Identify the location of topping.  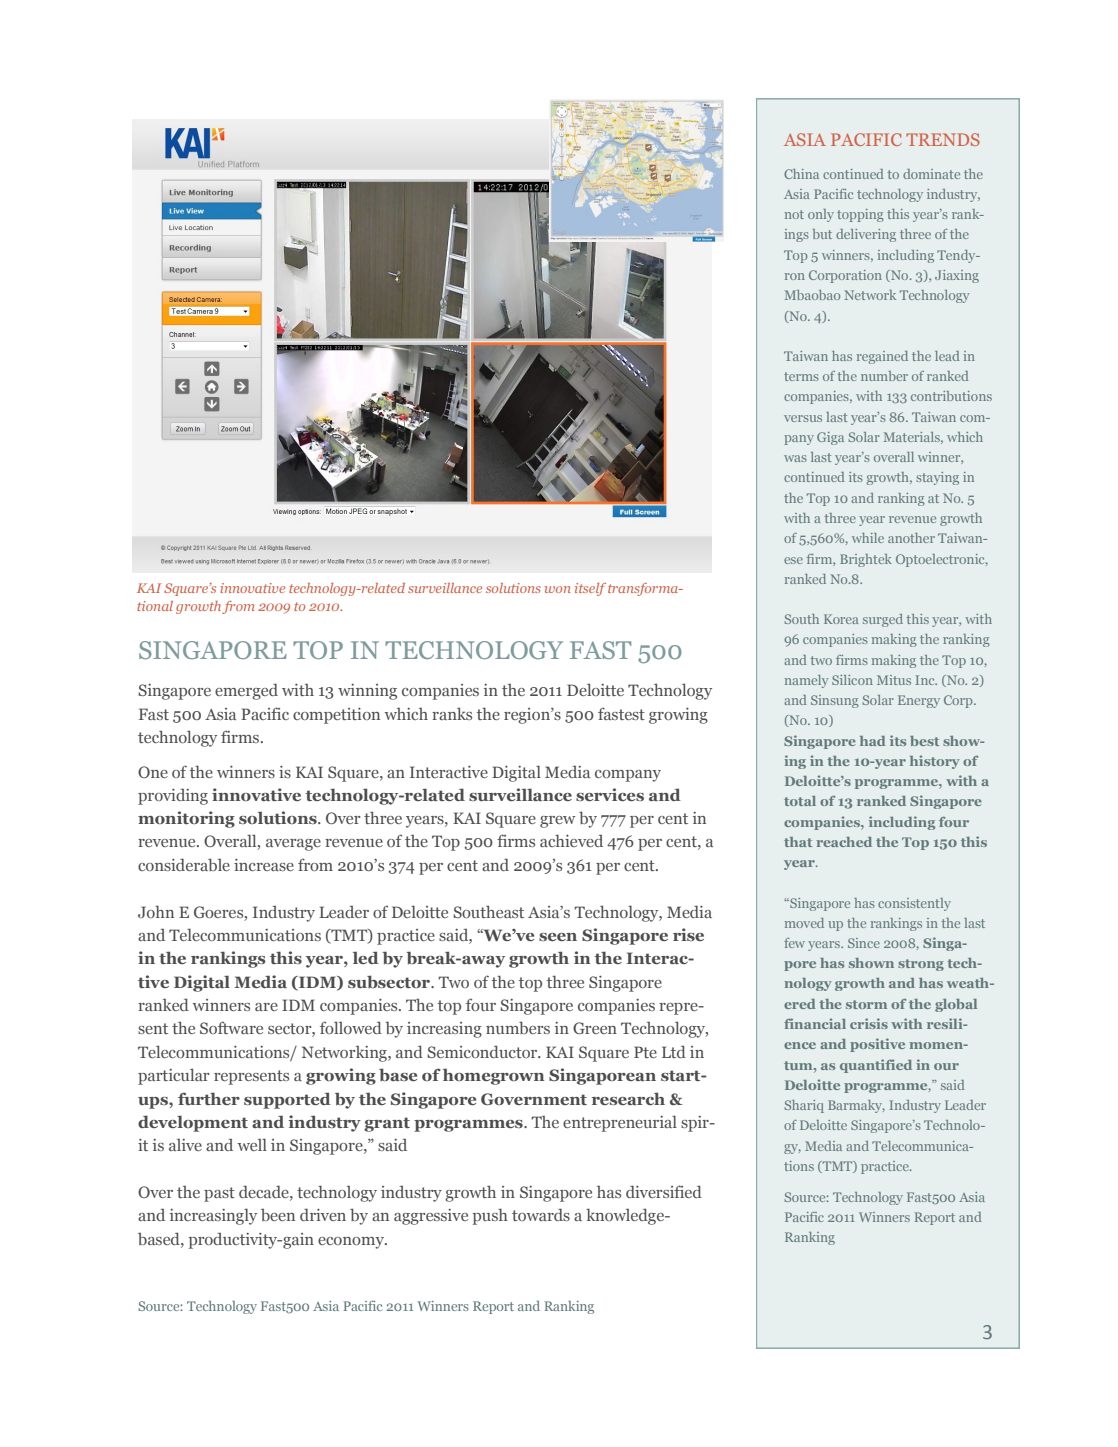
(860, 215).
